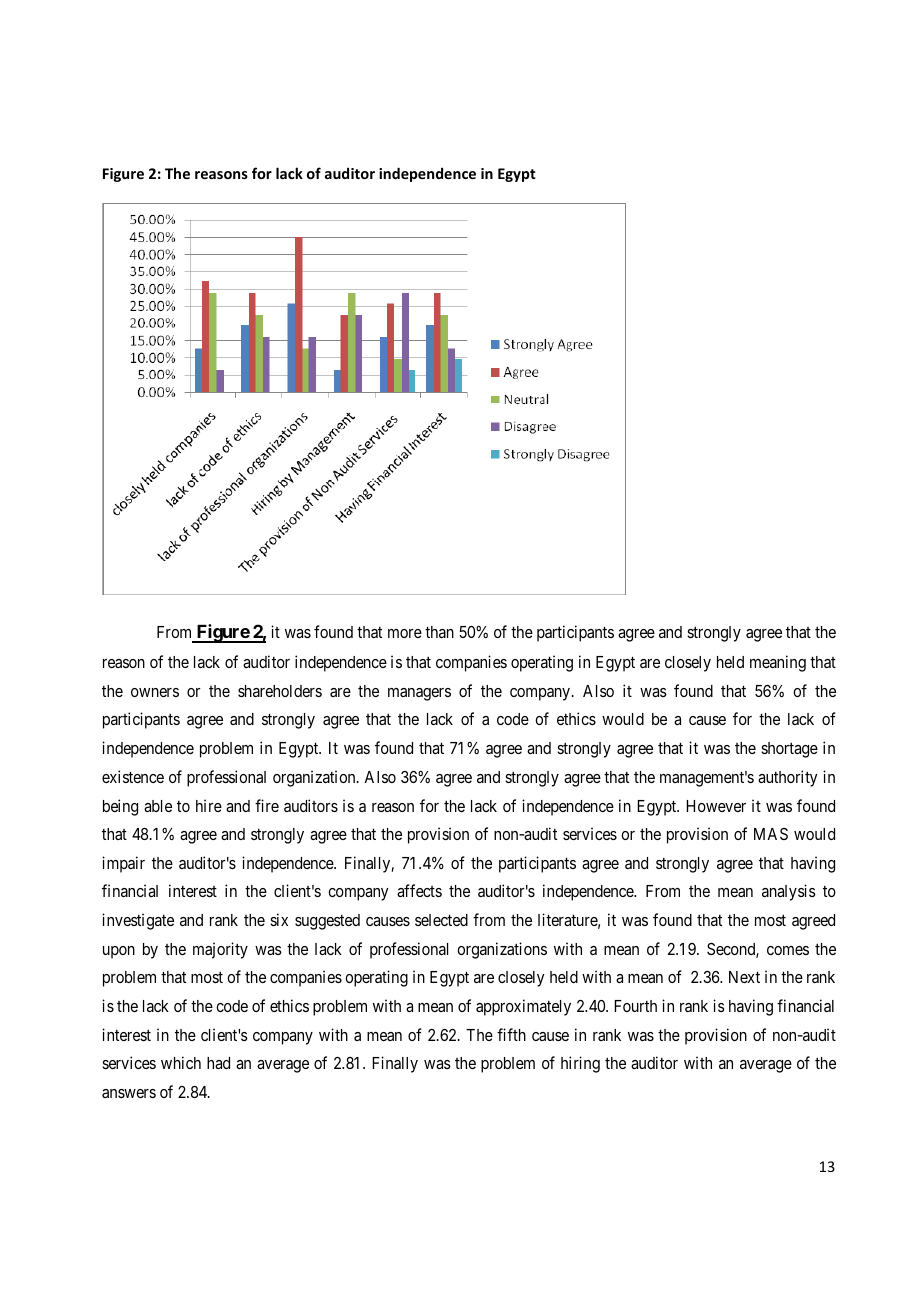  Describe the element at coordinates (580, 1064) in the image. I see `hiring` at that location.
